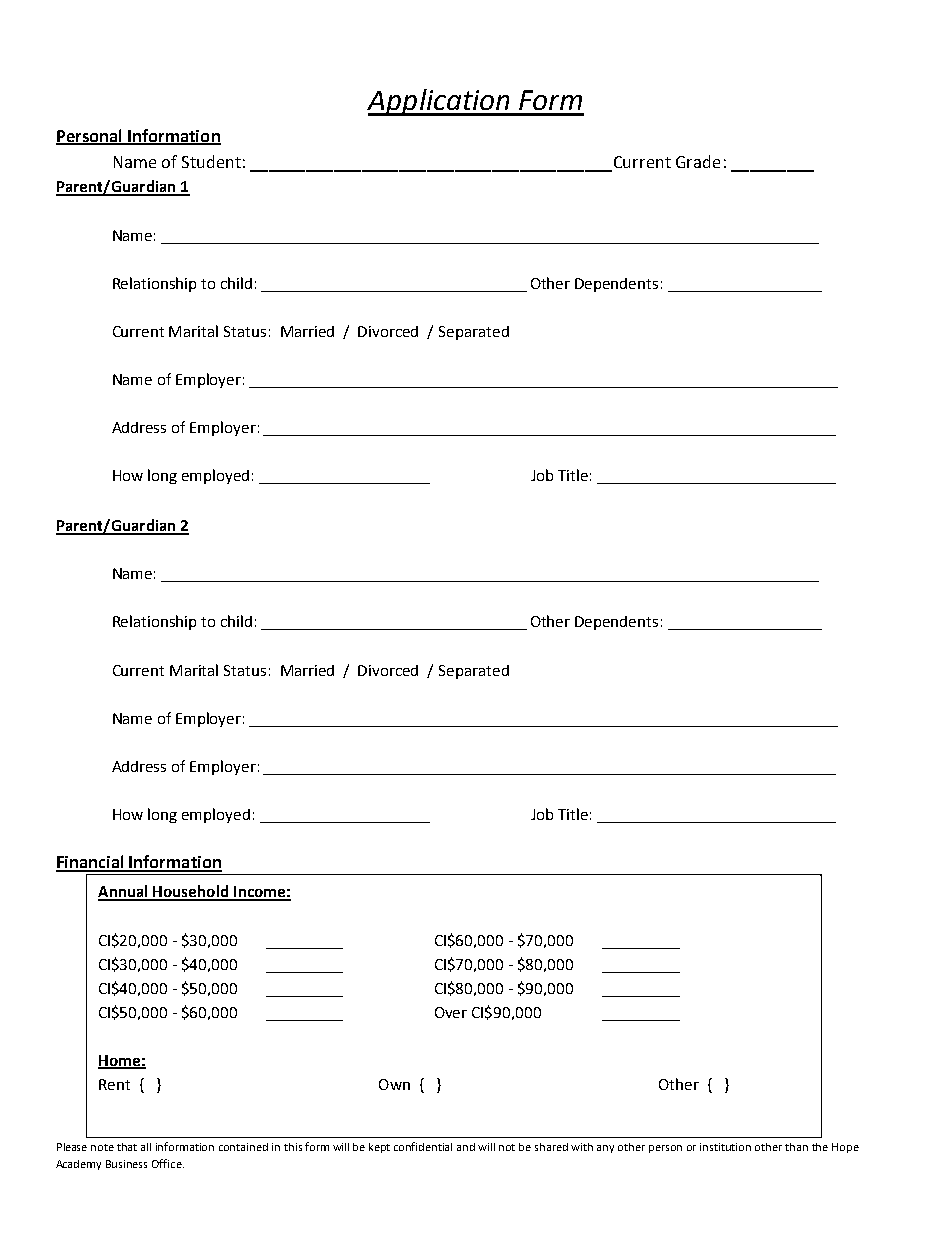 This document has height=1233, width=952. Describe the element at coordinates (168, 1163) in the document. I see `Office` at that location.
